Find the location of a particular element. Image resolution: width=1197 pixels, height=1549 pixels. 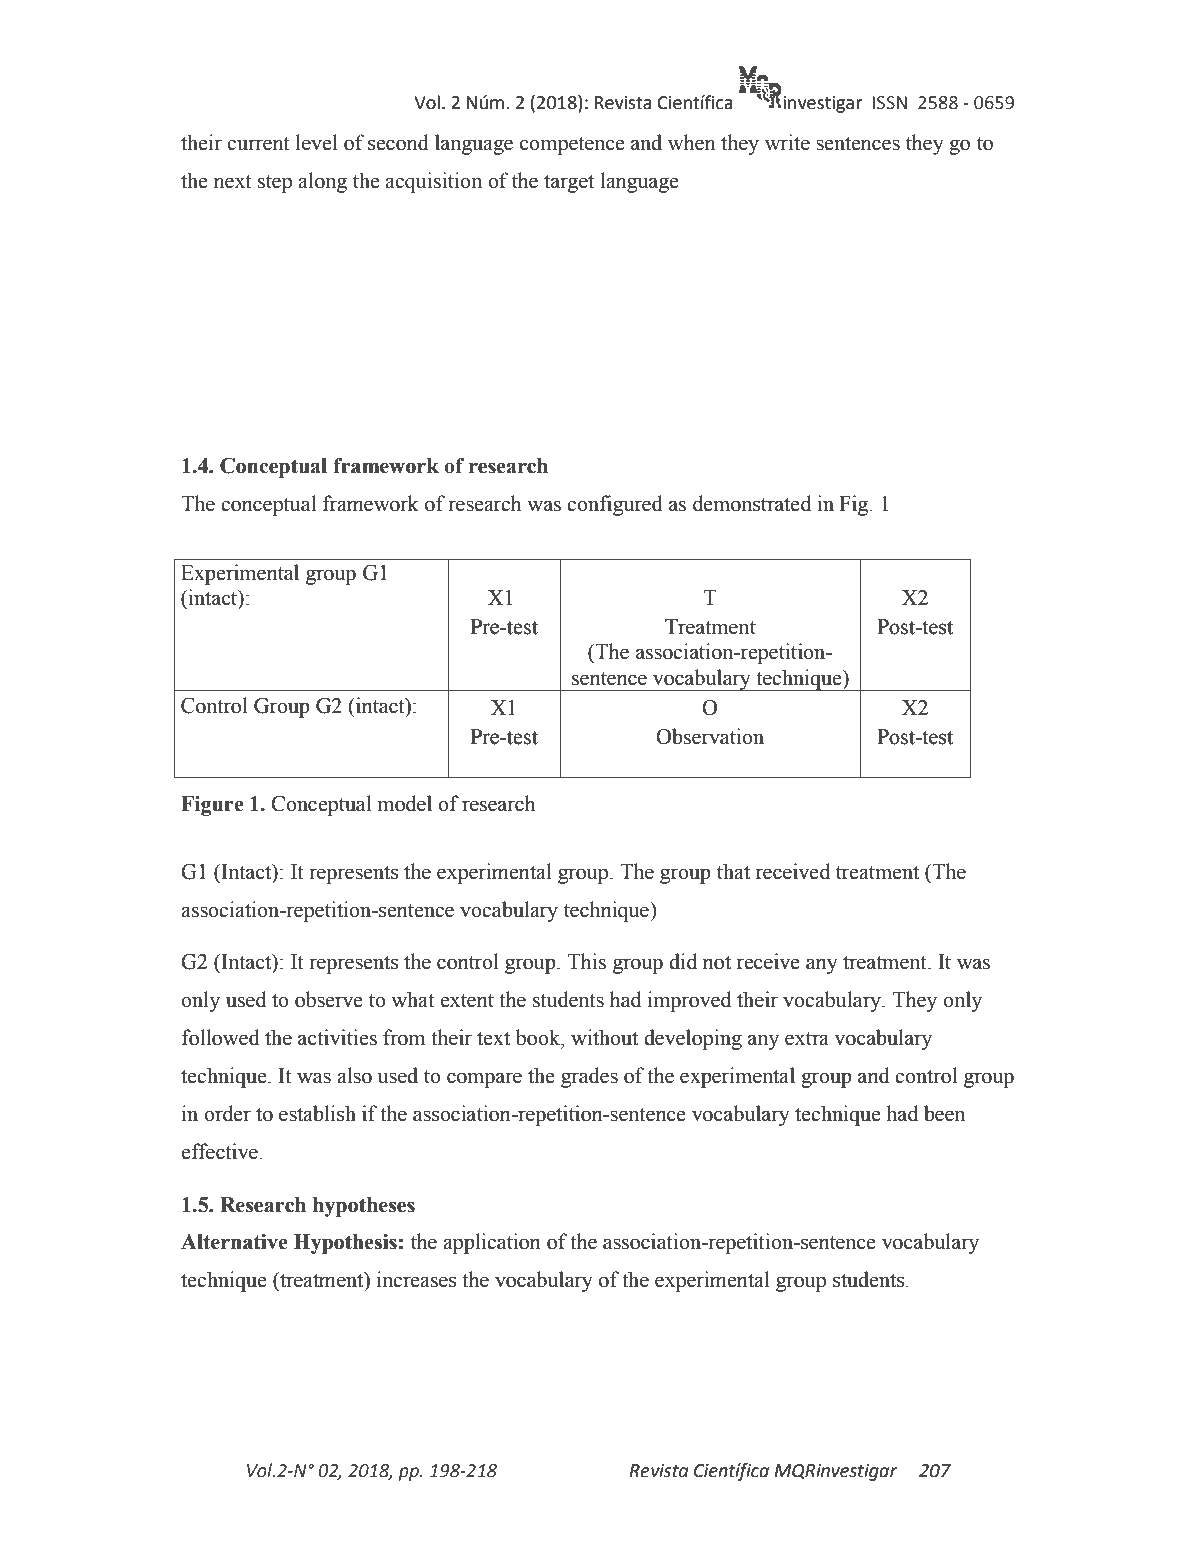

application is located at coordinates (492, 1243).
